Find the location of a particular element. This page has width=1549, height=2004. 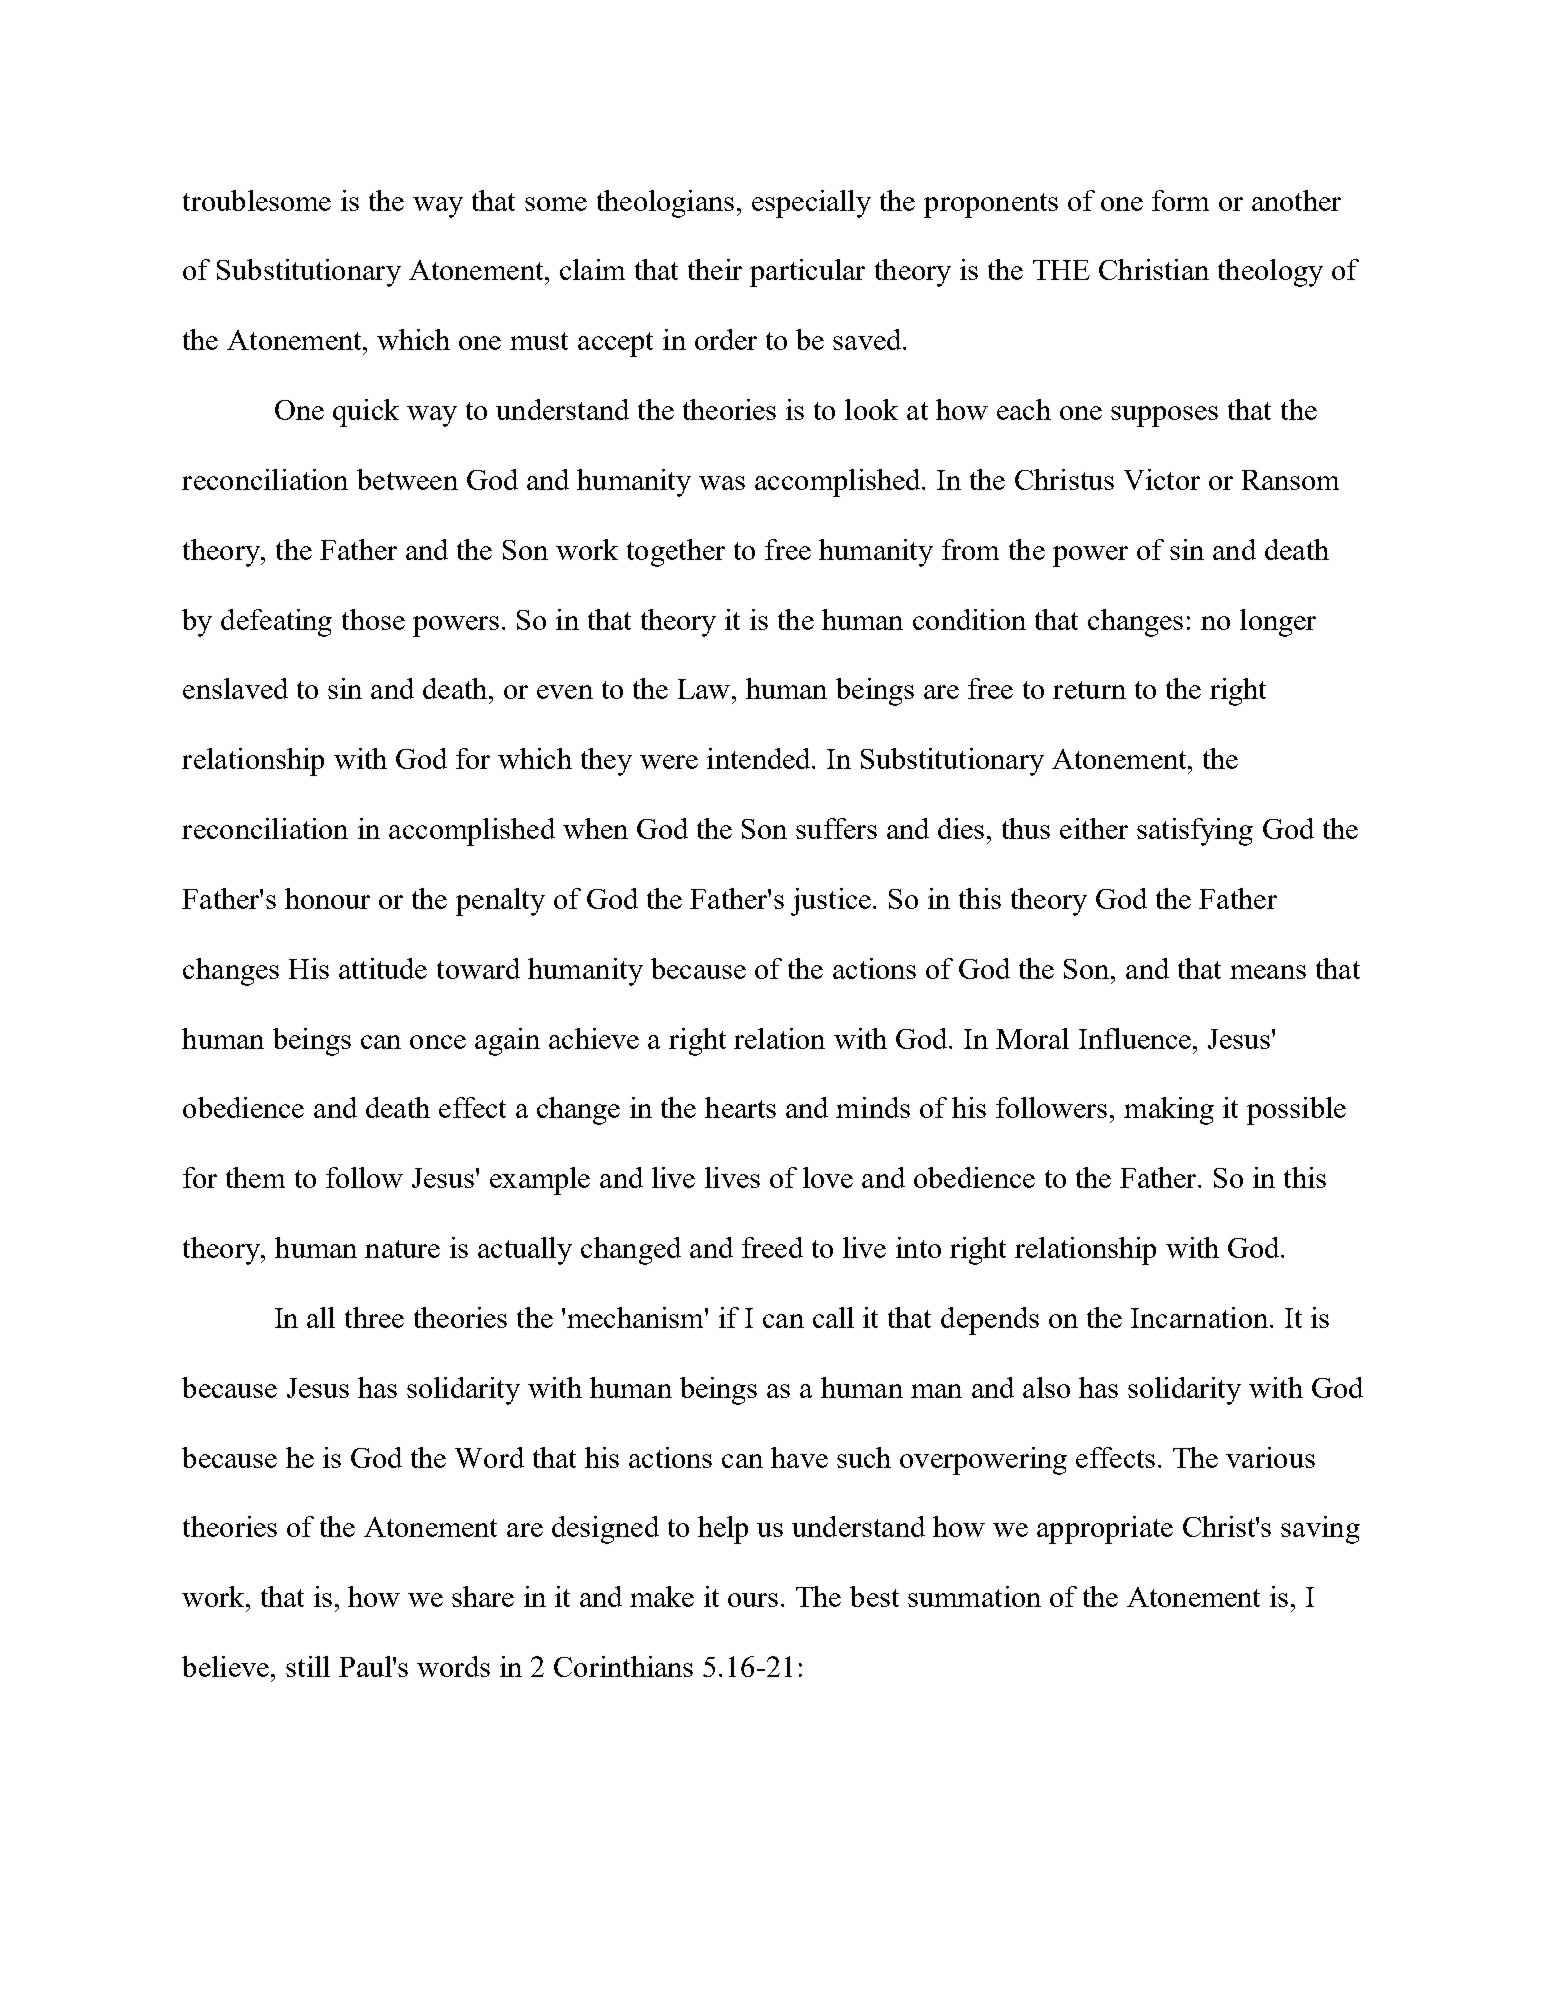

enslaved is located at coordinates (235, 688).
